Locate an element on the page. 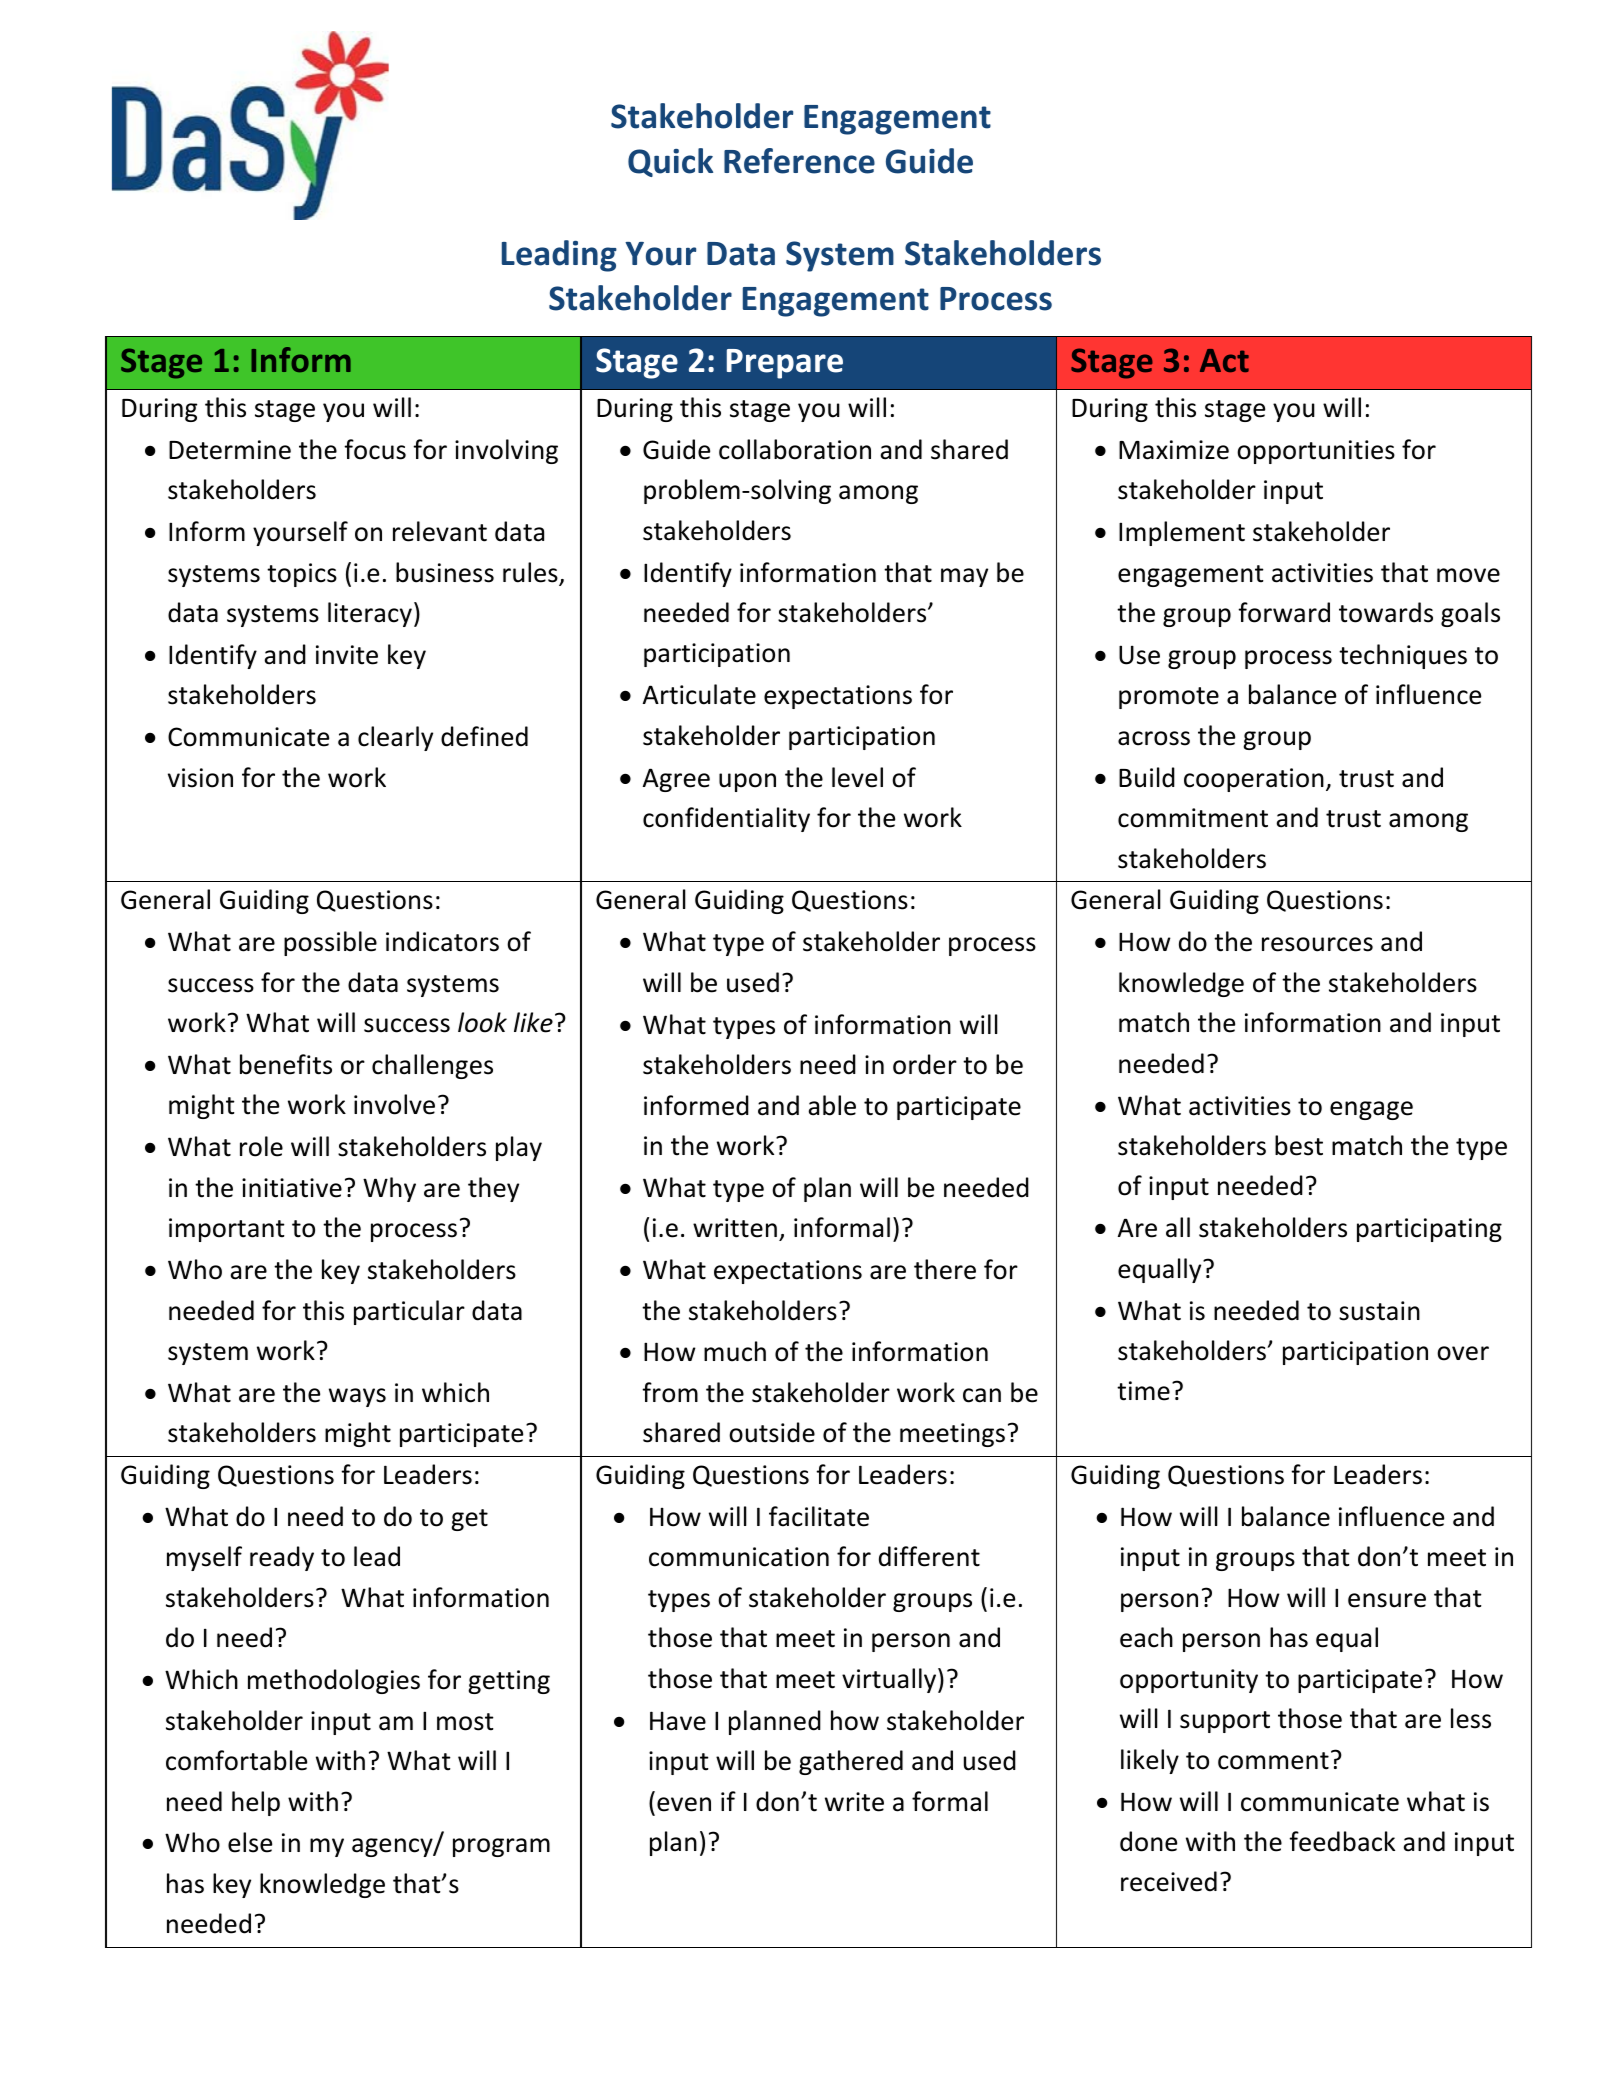 The image size is (1602, 2073). help is located at coordinates (256, 1803).
